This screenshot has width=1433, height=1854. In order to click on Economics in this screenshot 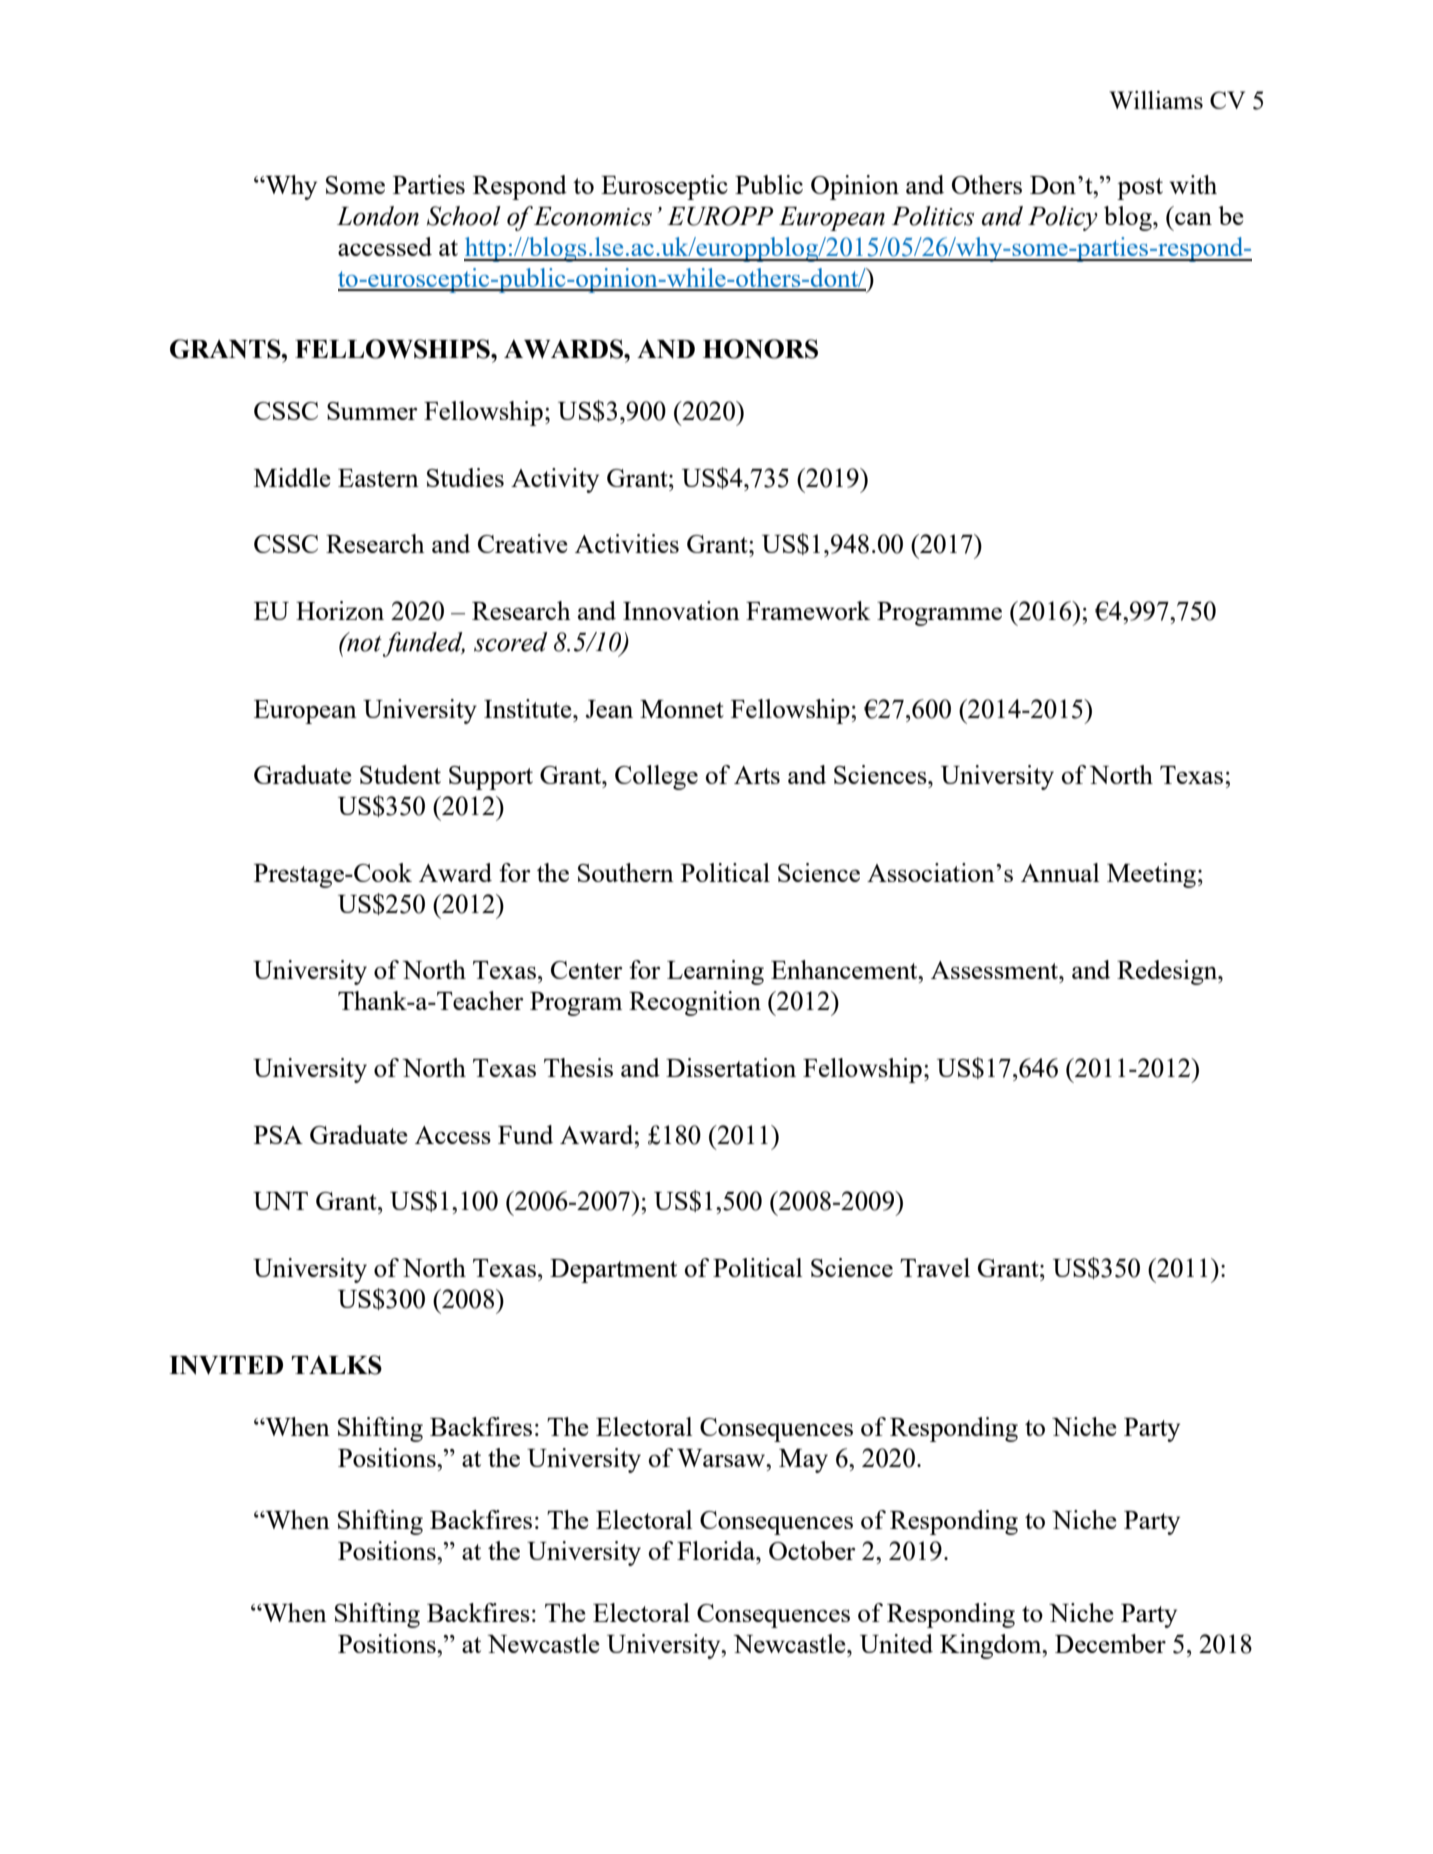, I will do `click(593, 216)`.
